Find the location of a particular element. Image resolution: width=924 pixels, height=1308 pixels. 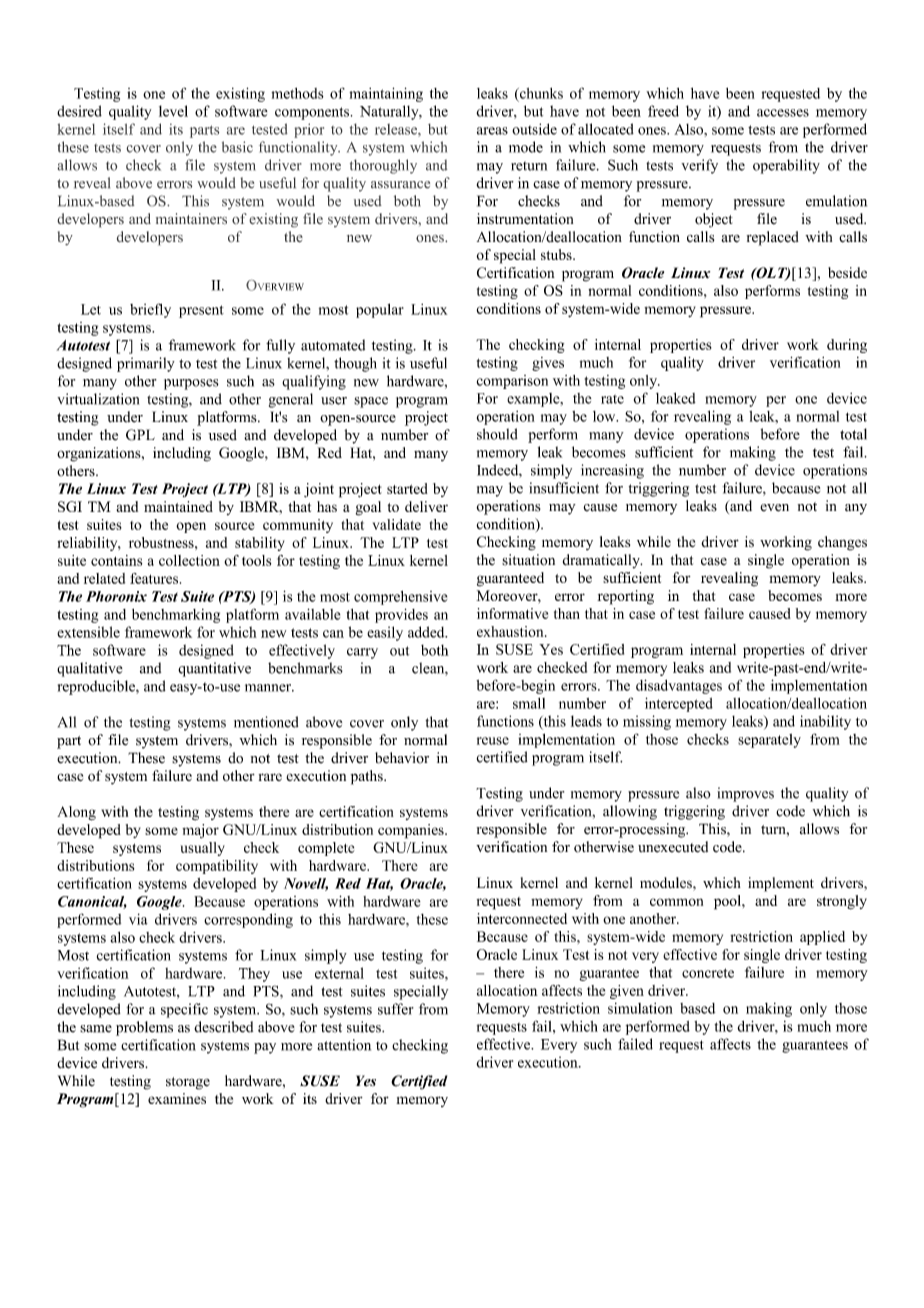

changes is located at coordinates (842, 543).
